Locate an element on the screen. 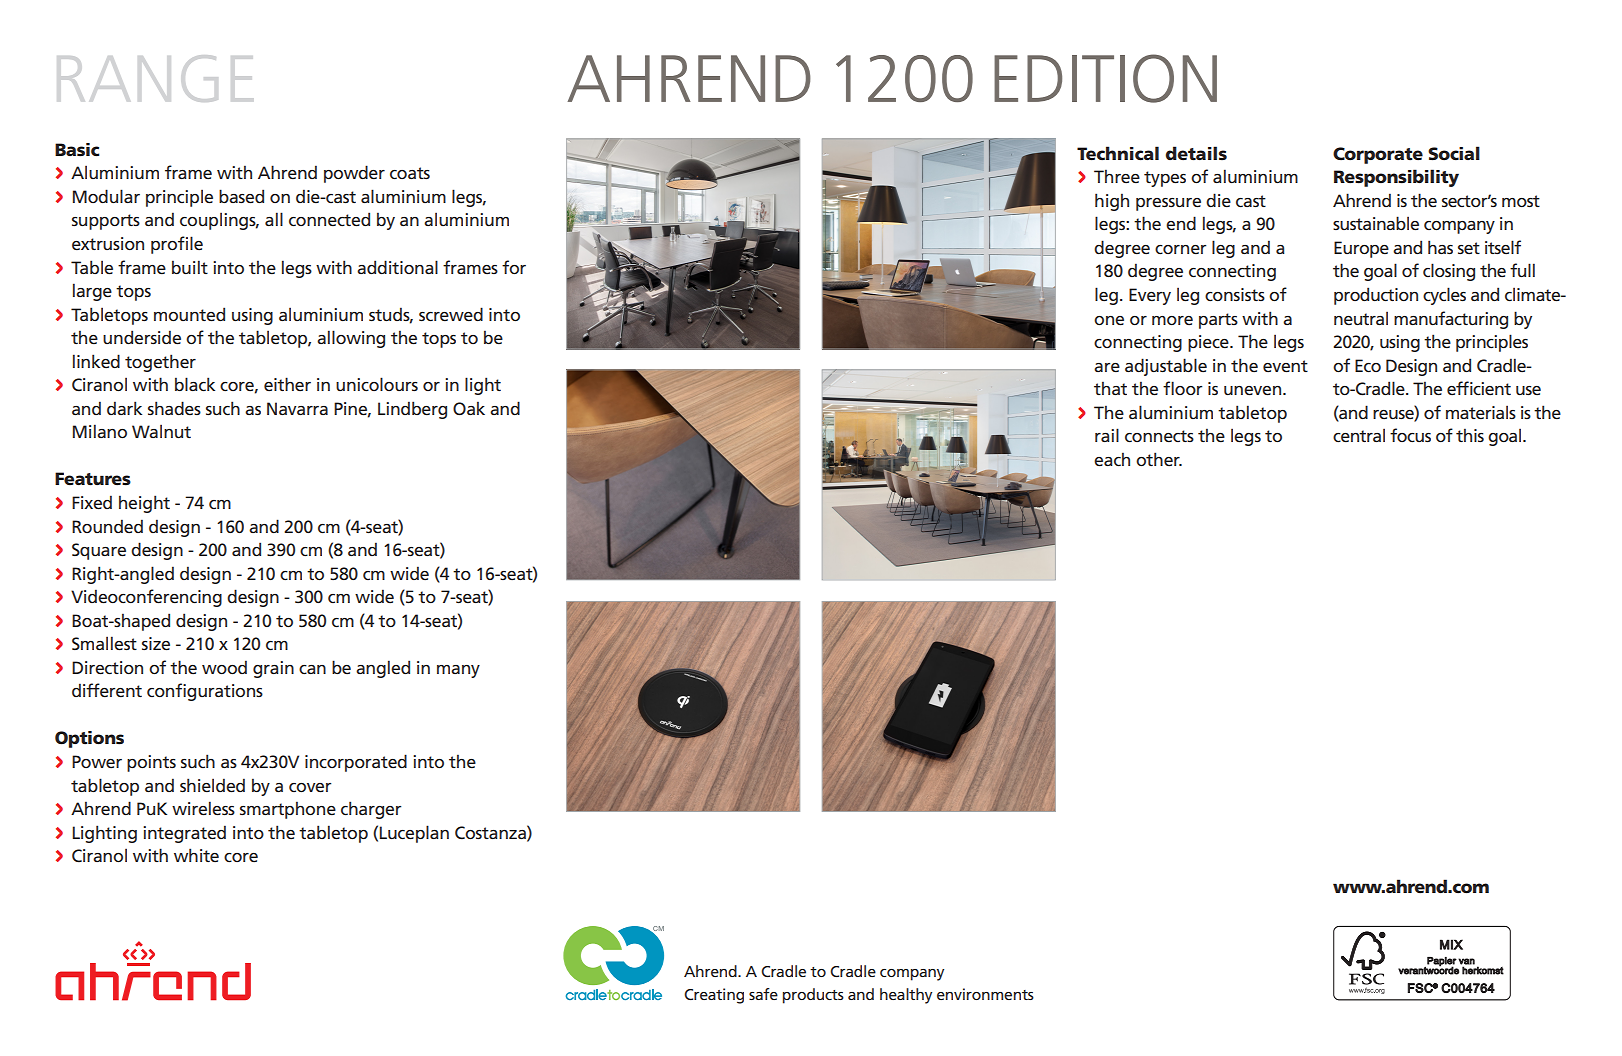  Eco is located at coordinates (1368, 366).
